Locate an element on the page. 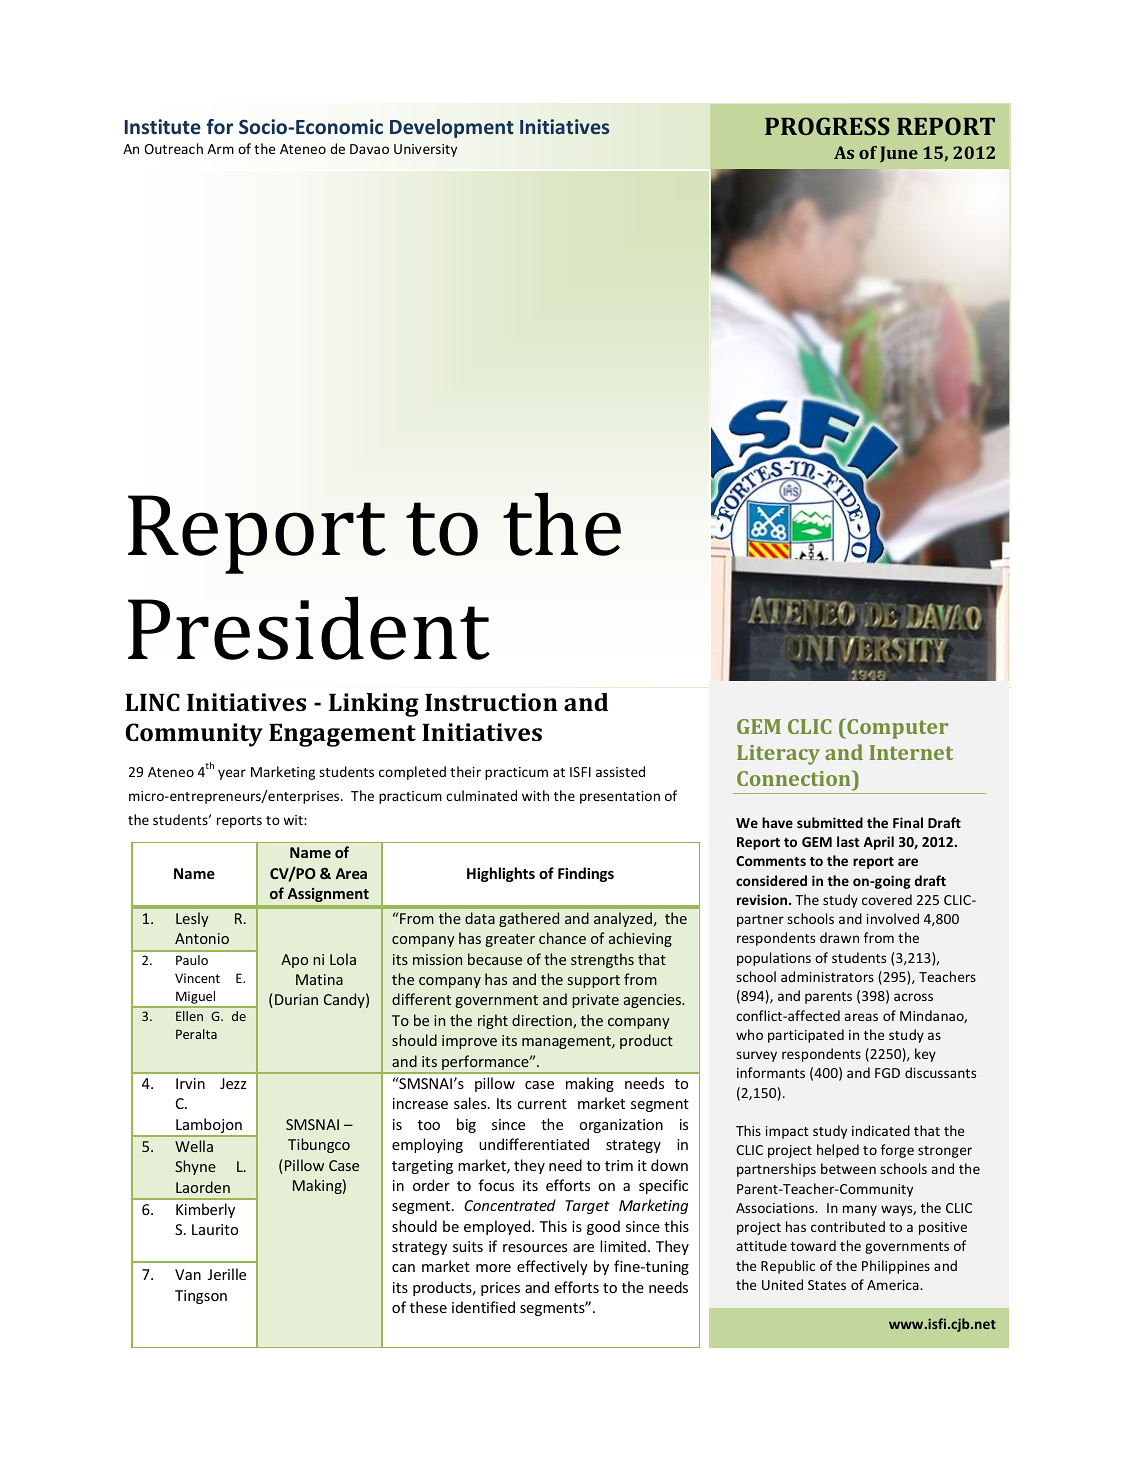 This page has height=1469, width=1135. Internet is located at coordinates (911, 752).
